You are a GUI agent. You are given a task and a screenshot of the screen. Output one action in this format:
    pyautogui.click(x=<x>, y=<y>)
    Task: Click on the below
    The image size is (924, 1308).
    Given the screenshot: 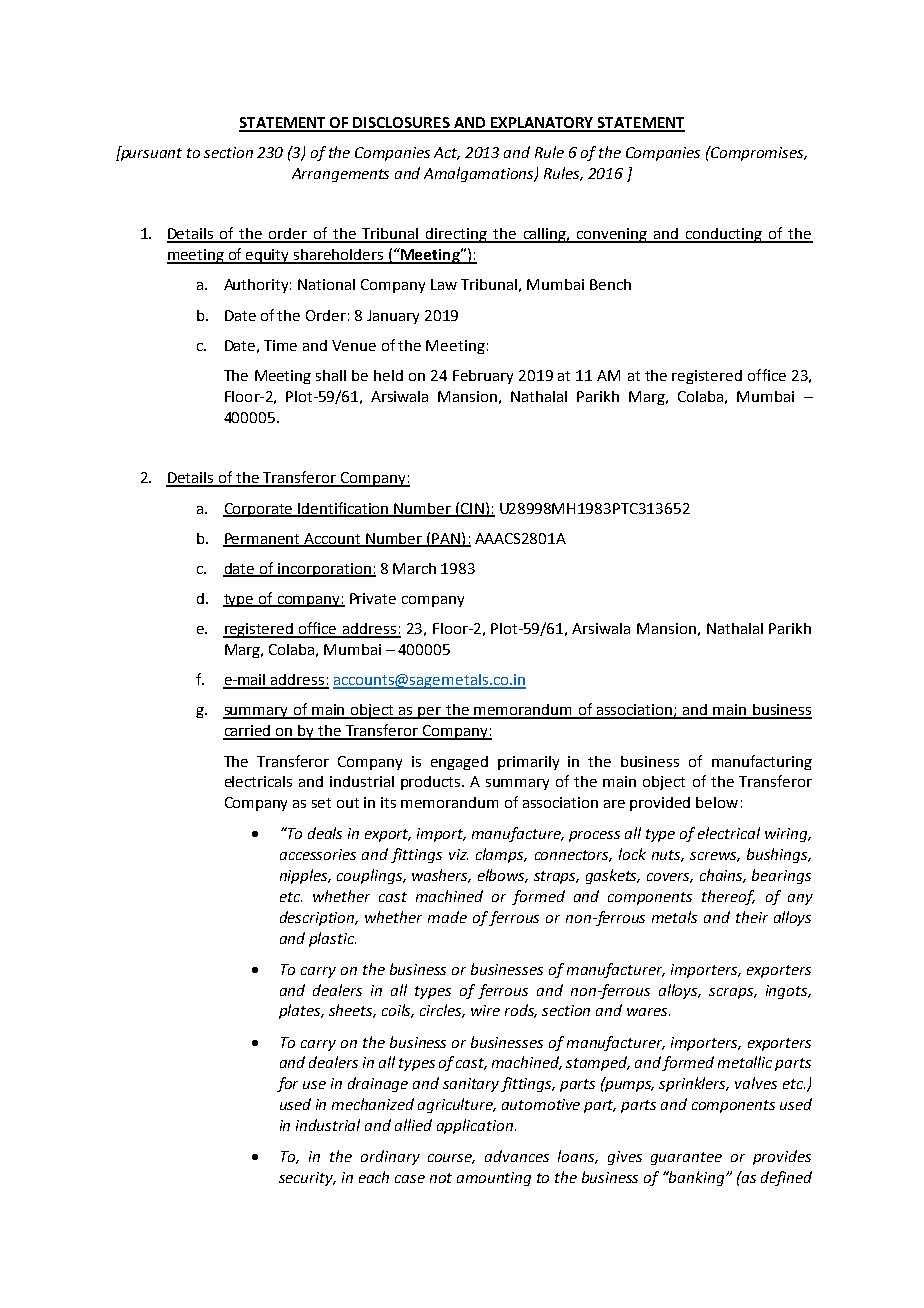 What is the action you would take?
    pyautogui.click(x=717, y=802)
